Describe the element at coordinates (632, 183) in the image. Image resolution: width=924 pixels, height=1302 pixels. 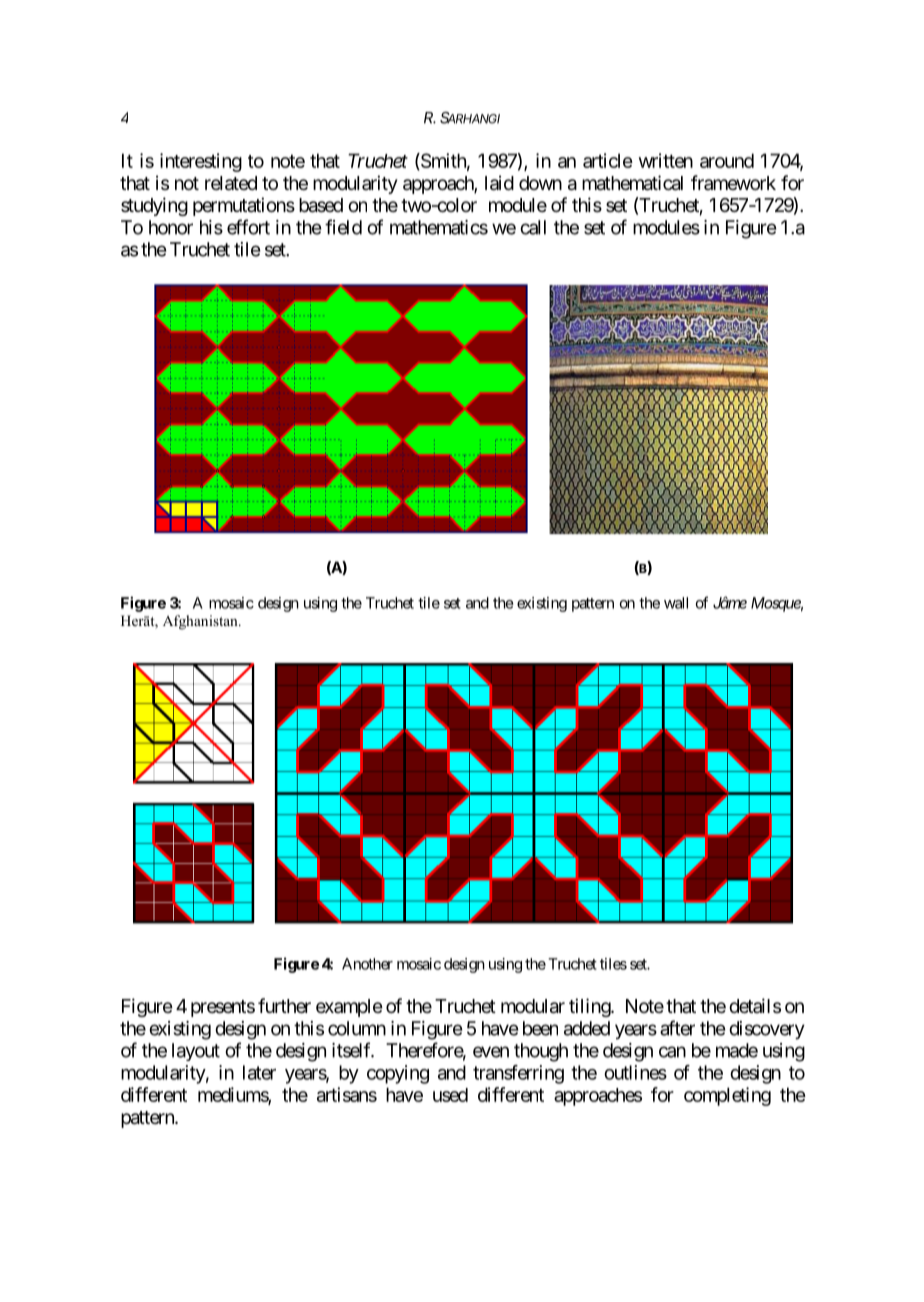
I see `mathematical` at that location.
